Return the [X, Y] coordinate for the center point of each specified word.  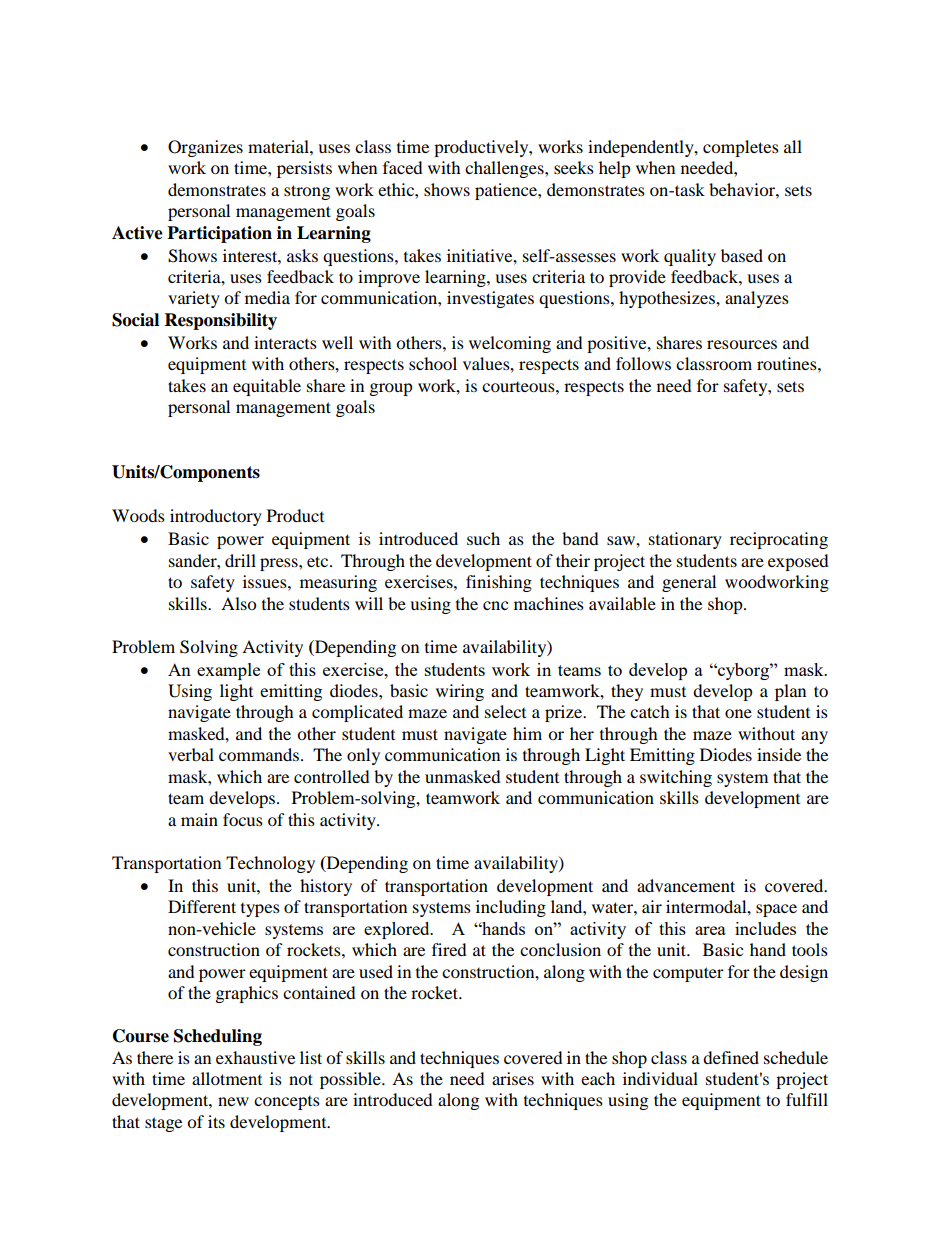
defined [731, 1057]
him [527, 733]
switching [676, 778]
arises [513, 1078]
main [199, 819]
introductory [216, 517]
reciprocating [779, 540]
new [233, 1101]
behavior [743, 189]
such [483, 538]
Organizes [205, 148]
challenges [505, 169]
